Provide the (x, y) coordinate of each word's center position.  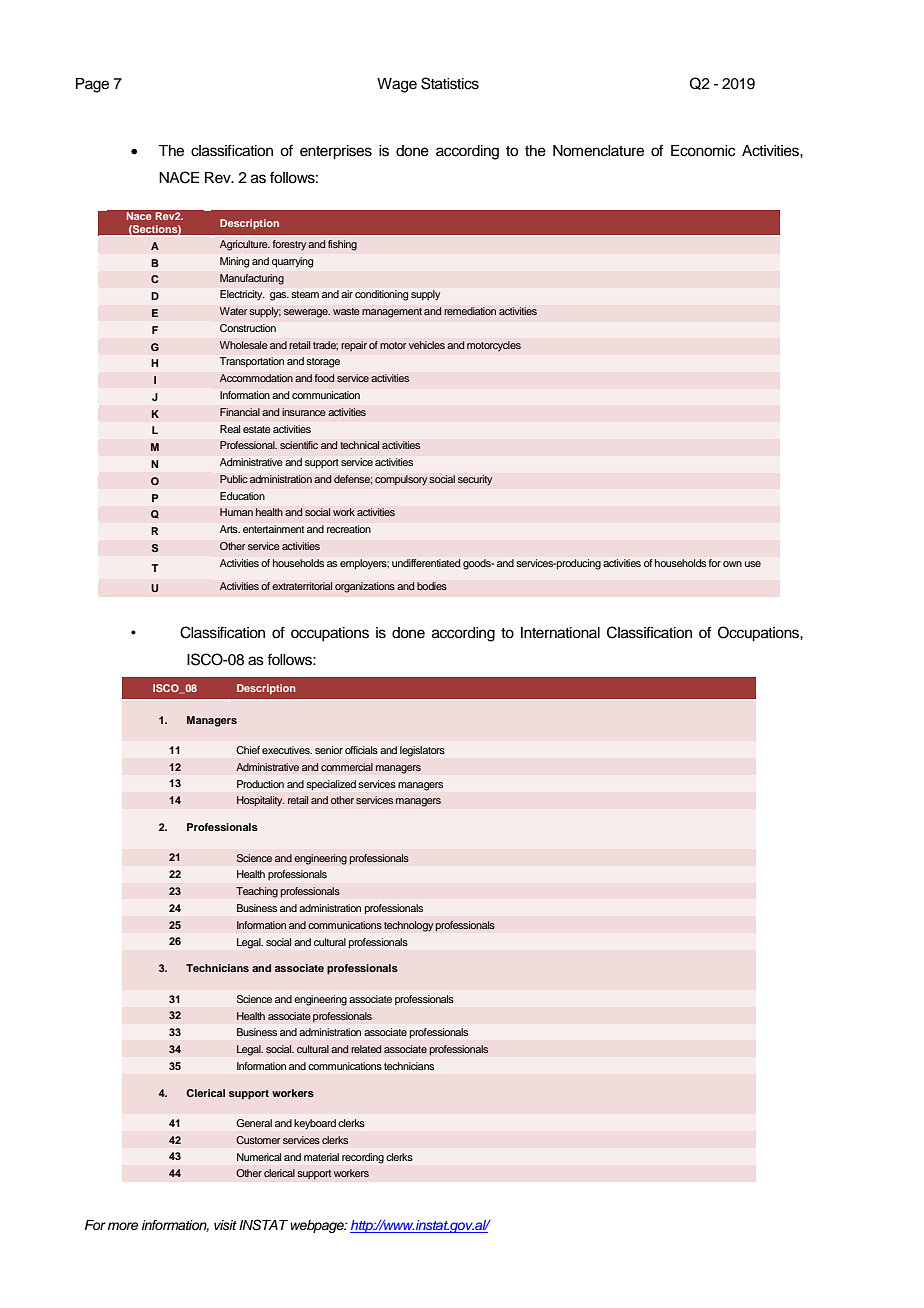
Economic (703, 151)
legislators (422, 751)
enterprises (336, 152)
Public (234, 479)
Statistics (450, 83)
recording (363, 1158)
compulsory (401, 480)
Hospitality (261, 801)
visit (225, 1225)
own (732, 564)
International (560, 633)
